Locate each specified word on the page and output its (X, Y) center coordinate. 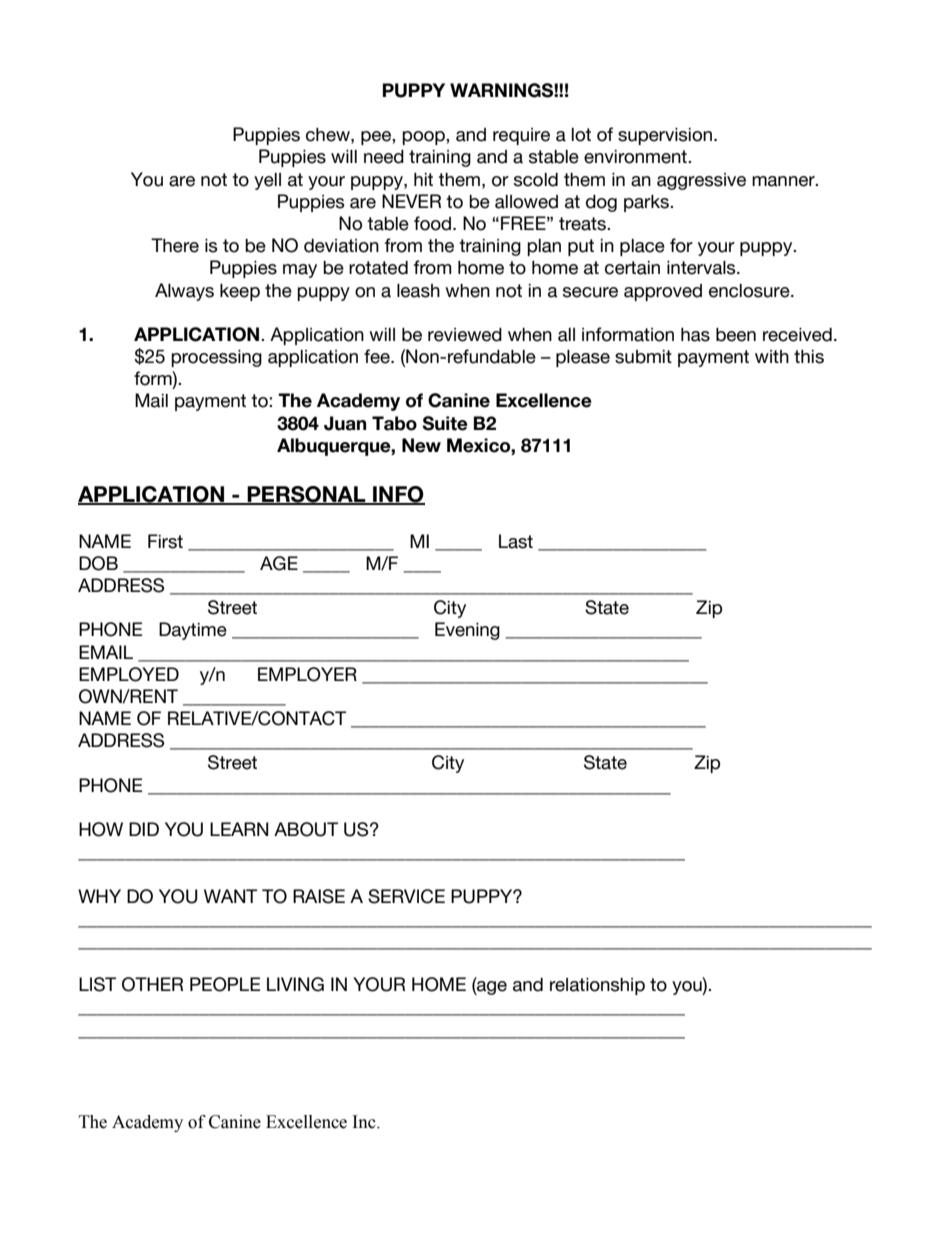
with (772, 356)
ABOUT (306, 829)
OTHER (152, 984)
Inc (365, 1122)
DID (144, 829)
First (165, 541)
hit (423, 179)
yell (267, 181)
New (421, 445)
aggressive (701, 181)
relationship (597, 986)
